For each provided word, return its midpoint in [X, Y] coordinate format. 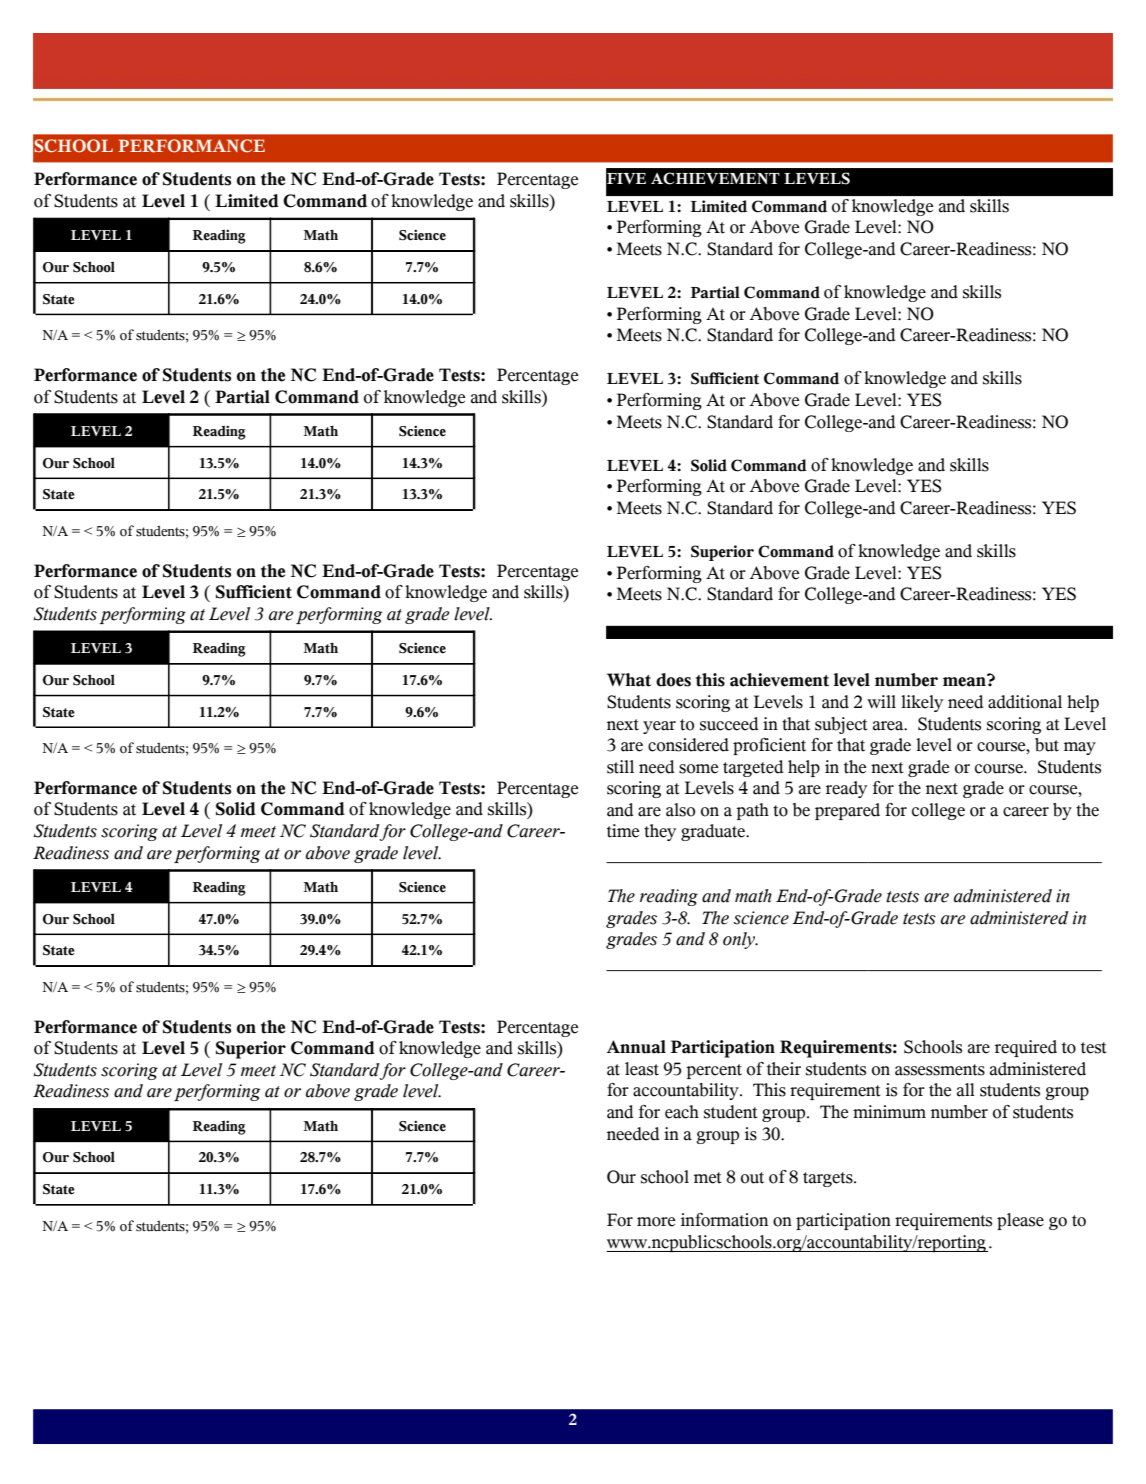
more [656, 1222]
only [740, 940]
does [673, 680]
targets [829, 1179]
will [881, 701]
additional [1025, 702]
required [1026, 1048]
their [784, 1069]
